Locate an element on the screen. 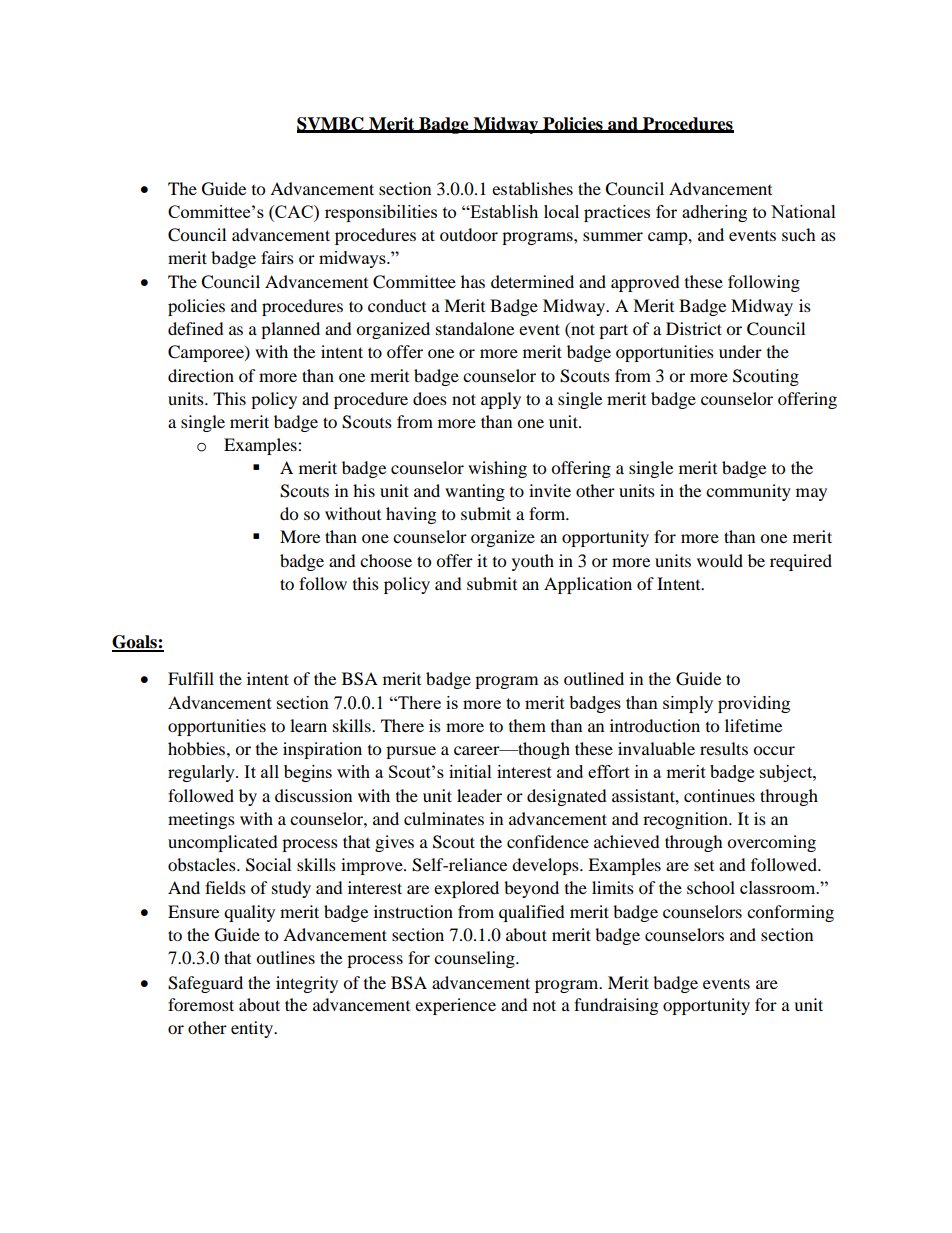 This screenshot has width=952, height=1233. Fulfill is located at coordinates (191, 678).
